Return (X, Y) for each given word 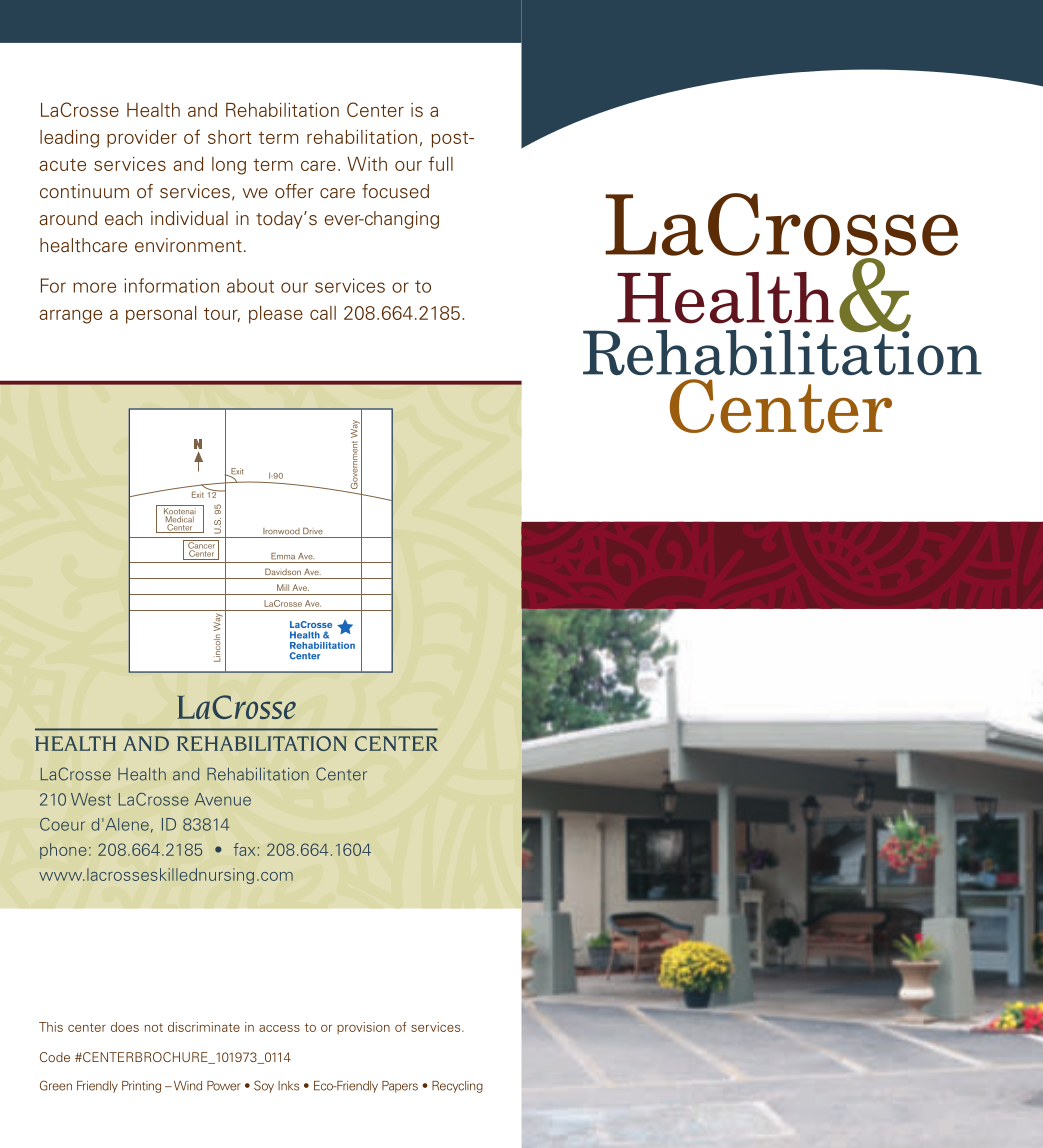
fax (244, 849)
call (323, 313)
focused (395, 191)
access (279, 1028)
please (276, 315)
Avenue (223, 799)
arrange (71, 316)
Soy (264, 1086)
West (91, 799)
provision (363, 1028)
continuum (84, 191)
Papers (400, 1087)
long (229, 166)
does (125, 1027)
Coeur (62, 824)
